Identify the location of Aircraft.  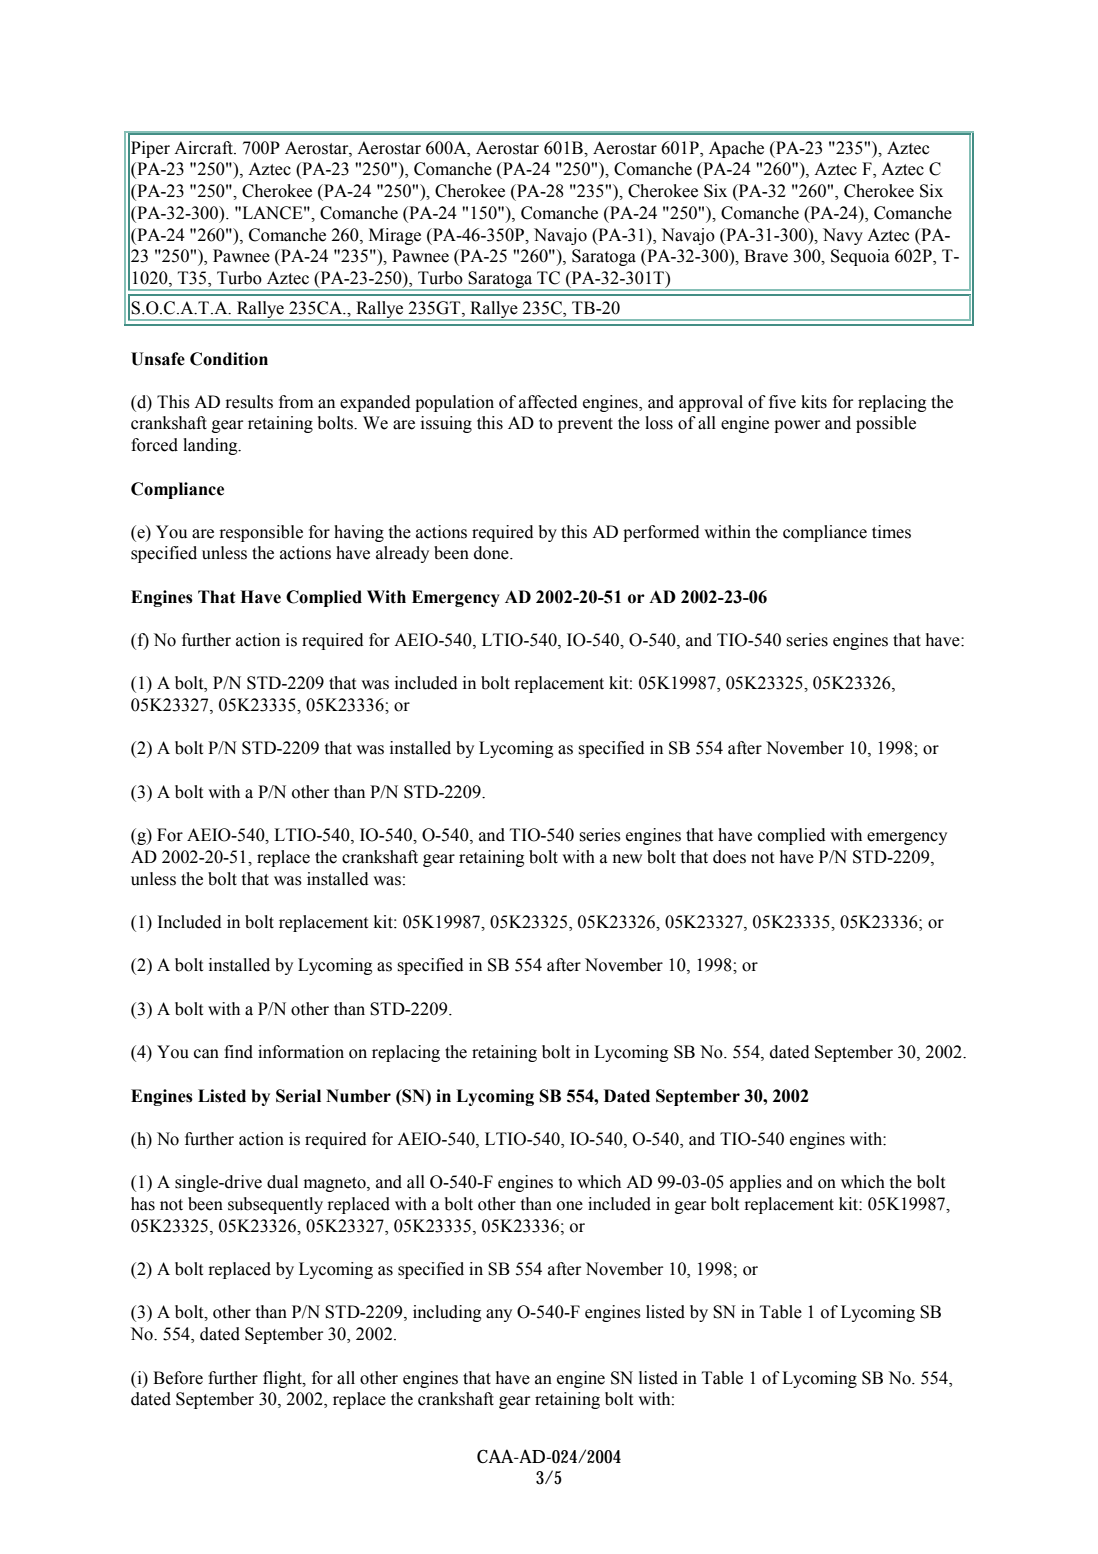
(204, 148).
